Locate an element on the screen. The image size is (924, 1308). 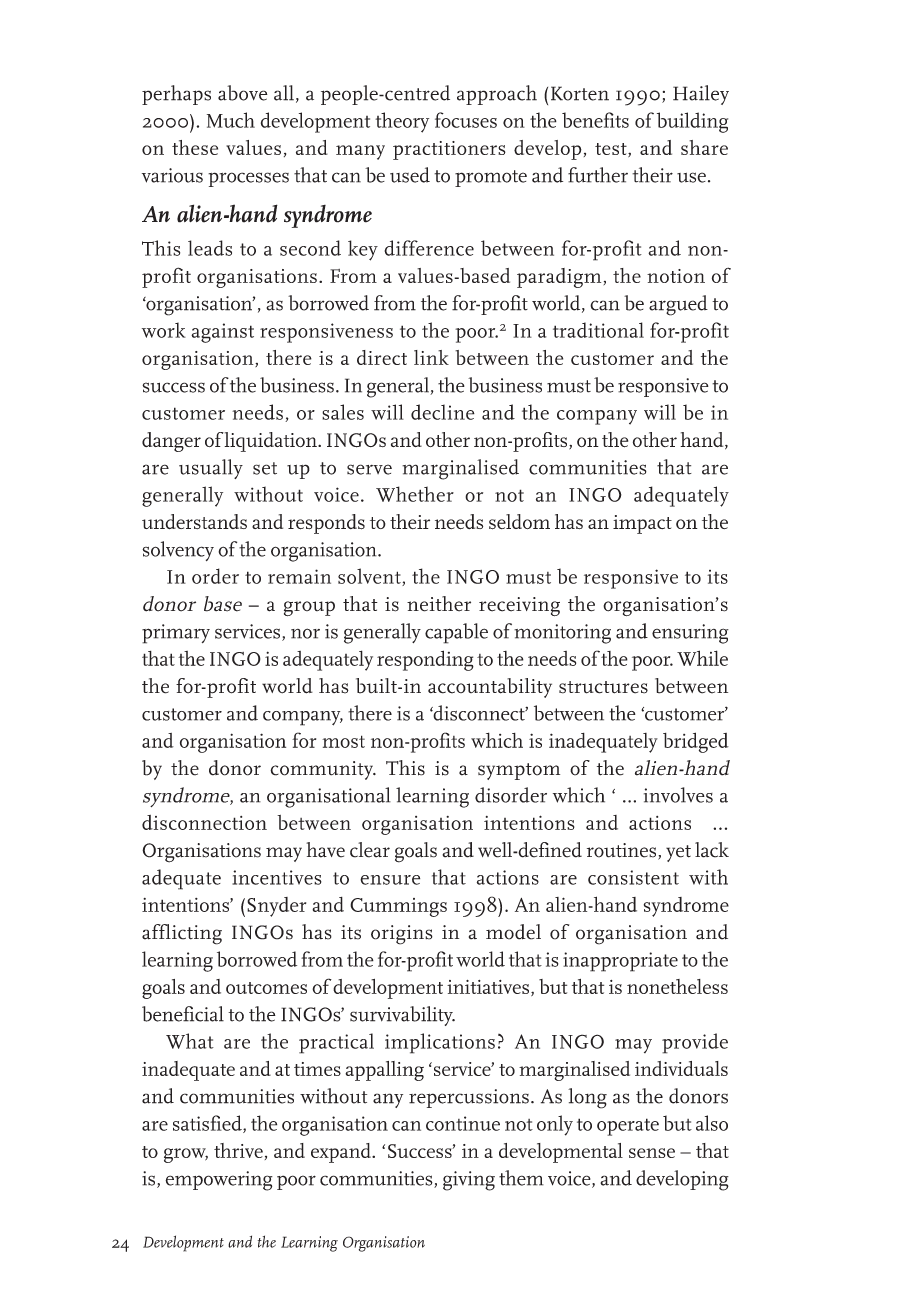
continue is located at coordinates (463, 1123).
